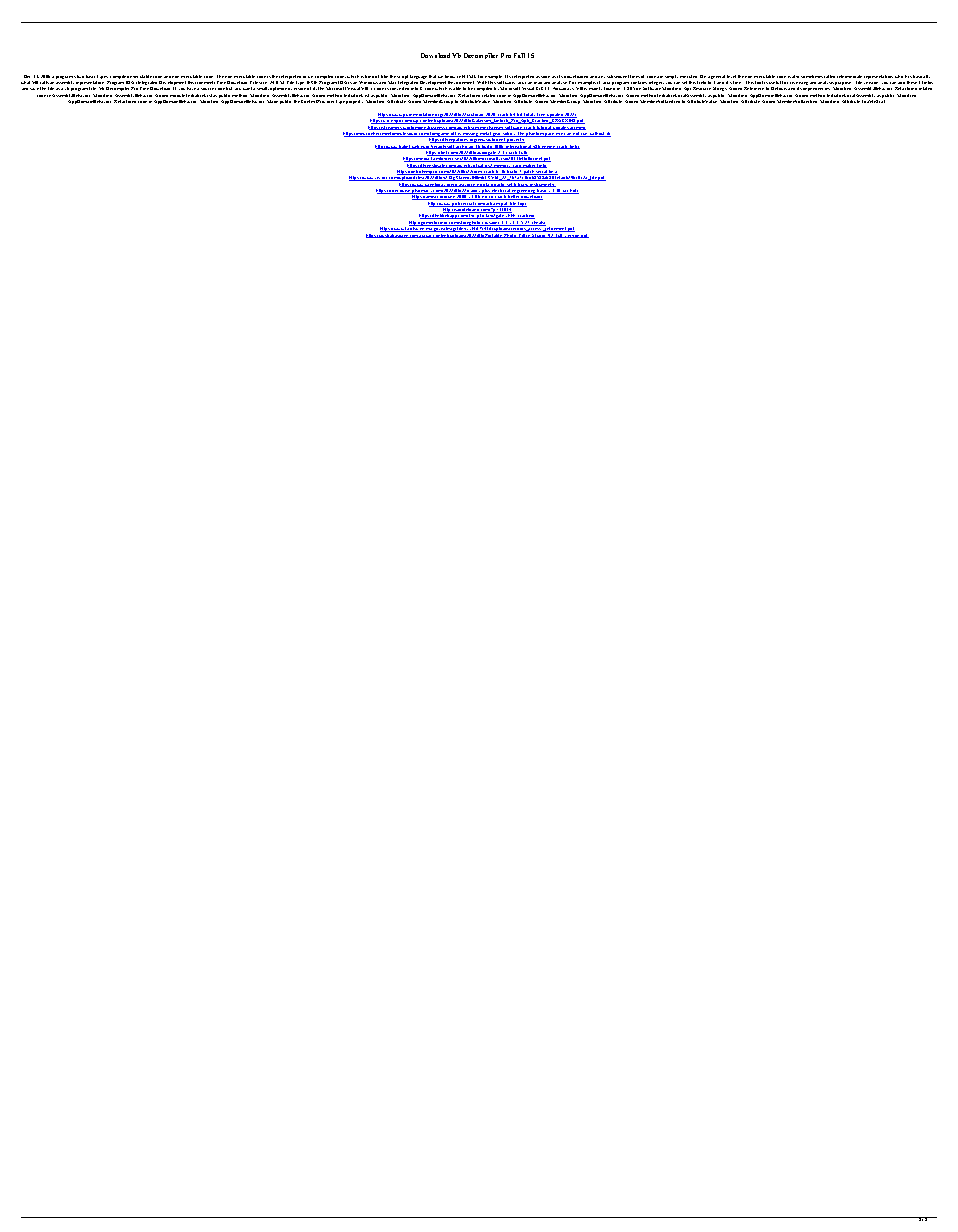 The height and width of the page is (1232, 958). Describe the element at coordinates (545, 77) in the page. I see `soon` at that location.
